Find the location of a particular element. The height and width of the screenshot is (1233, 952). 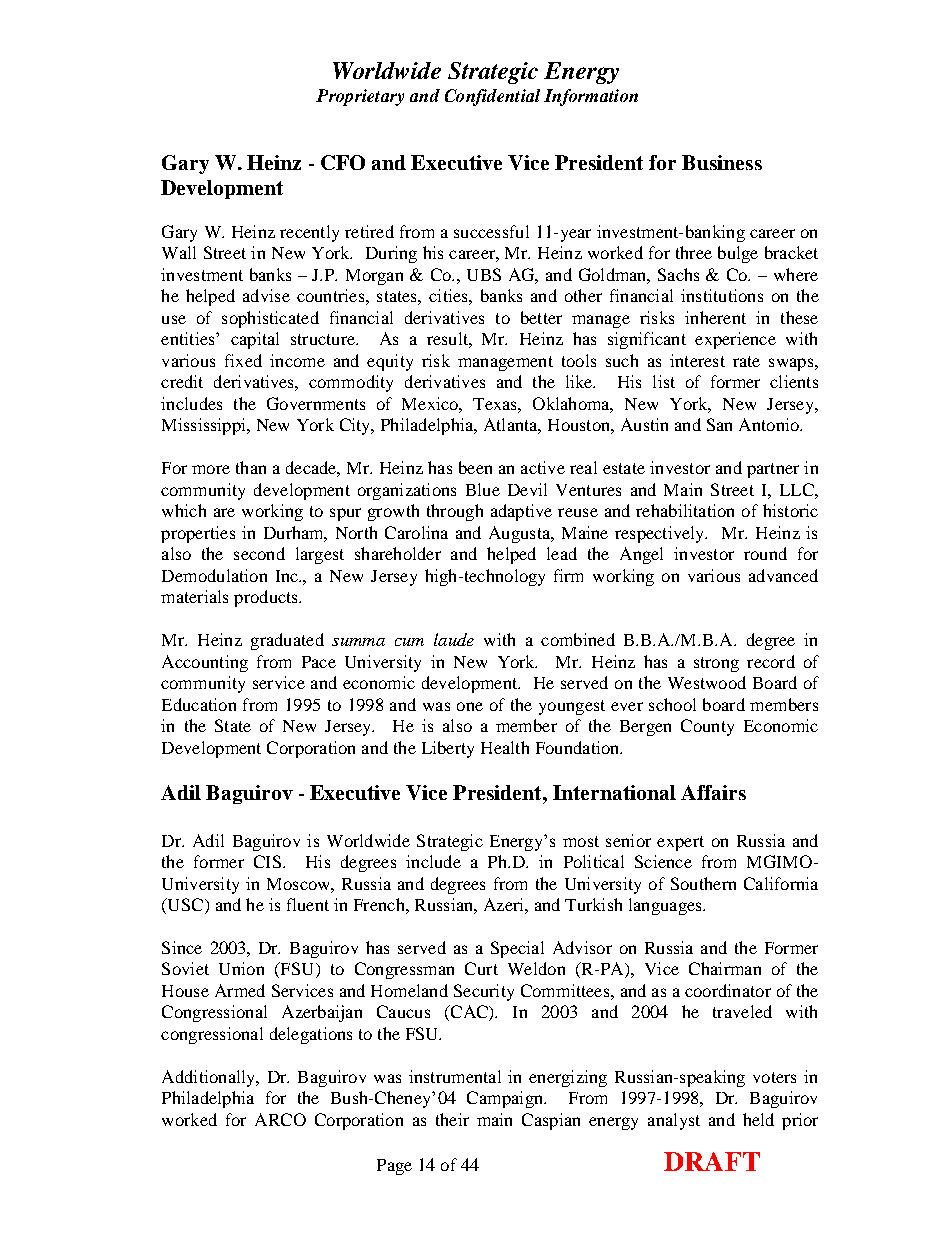

ARCO is located at coordinates (280, 1119).
